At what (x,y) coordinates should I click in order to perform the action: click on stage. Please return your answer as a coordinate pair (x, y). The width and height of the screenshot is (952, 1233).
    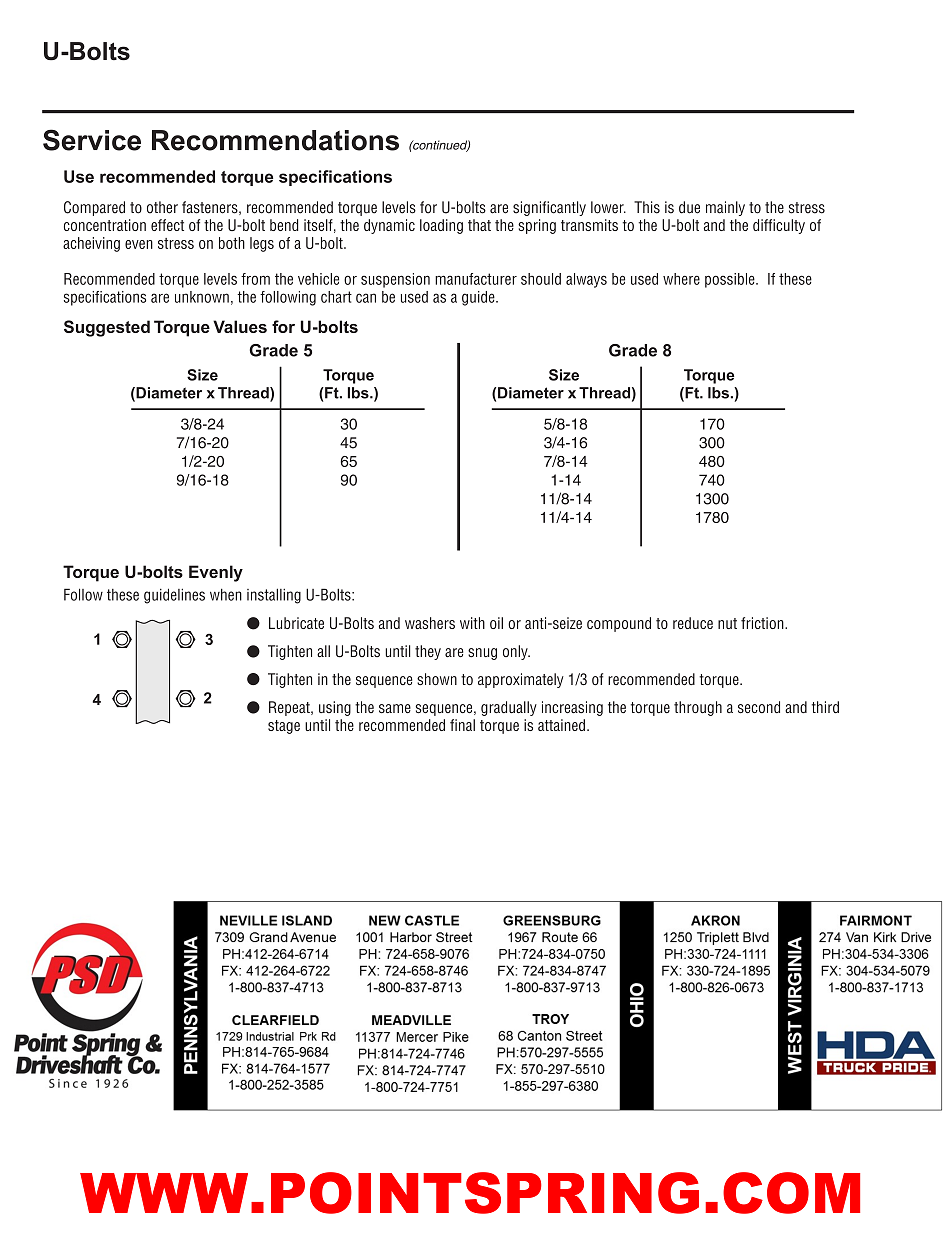
    Looking at the image, I should click on (284, 727).
